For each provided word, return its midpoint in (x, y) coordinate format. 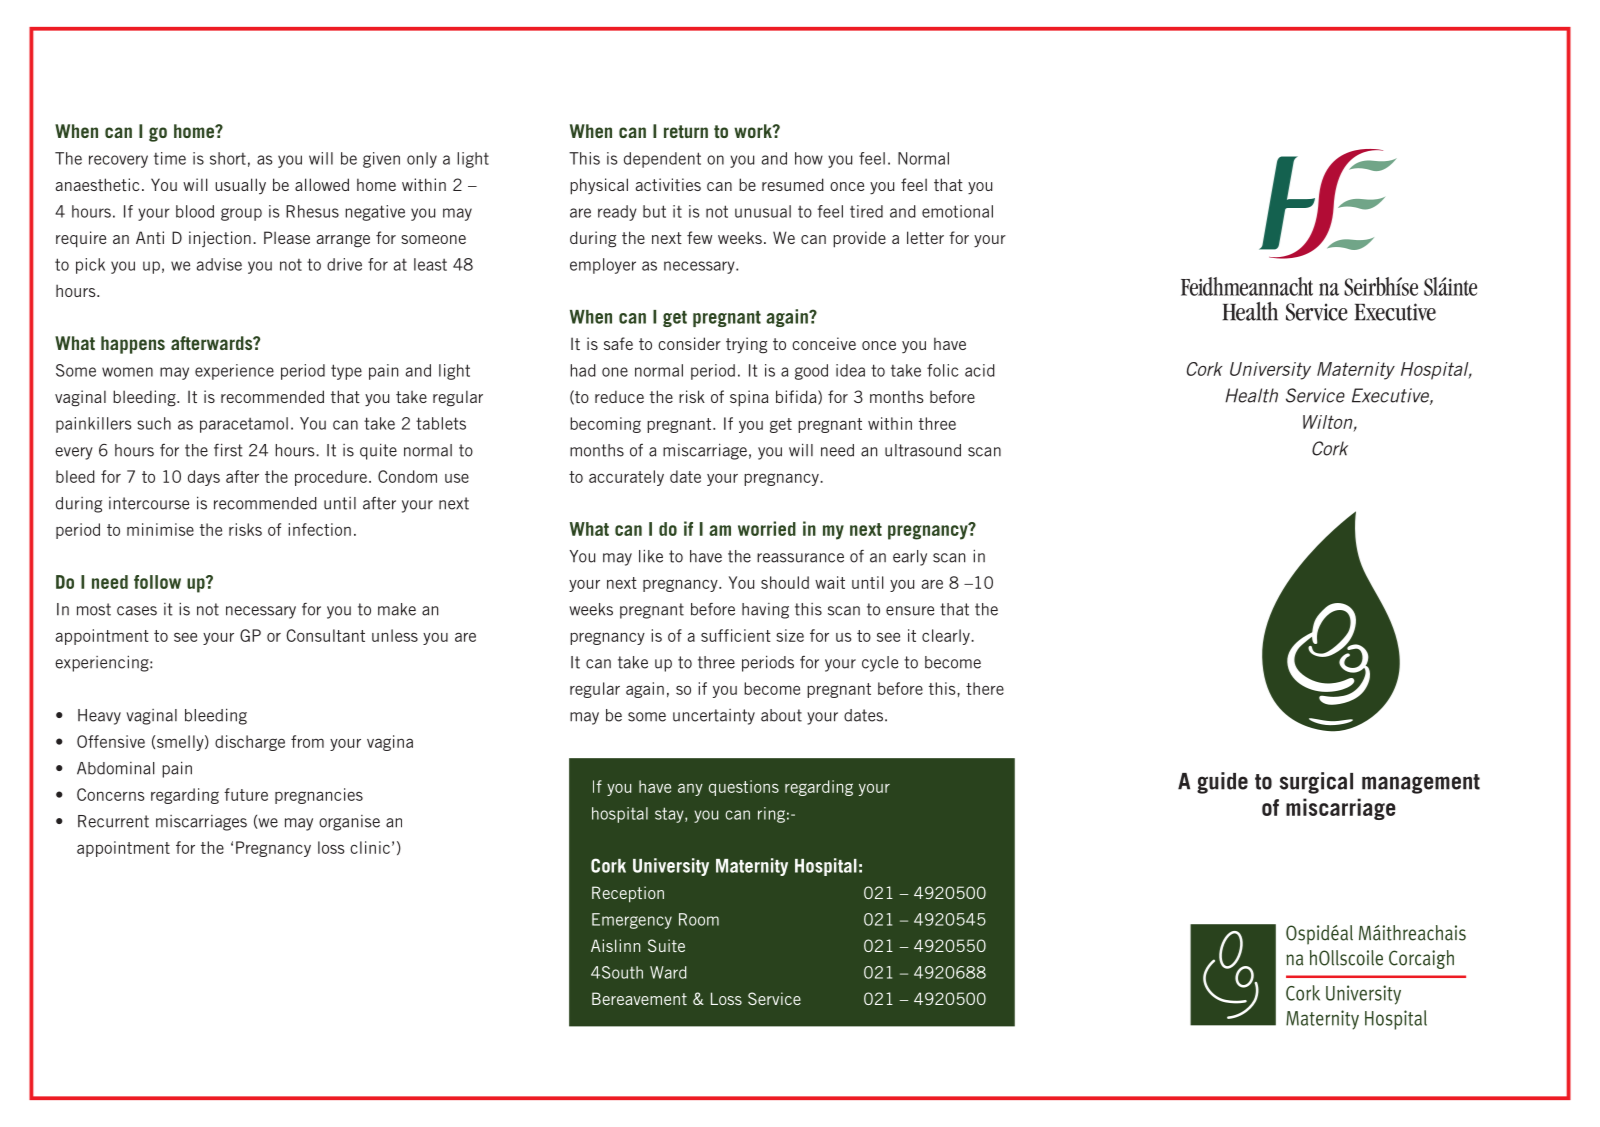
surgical (1316, 783)
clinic (370, 847)
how (809, 158)
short (228, 158)
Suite (666, 945)
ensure (910, 611)
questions (744, 788)
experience (234, 372)
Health (1251, 395)
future (246, 794)
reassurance (800, 558)
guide (1222, 783)
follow (157, 582)
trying (746, 345)
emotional (957, 211)
